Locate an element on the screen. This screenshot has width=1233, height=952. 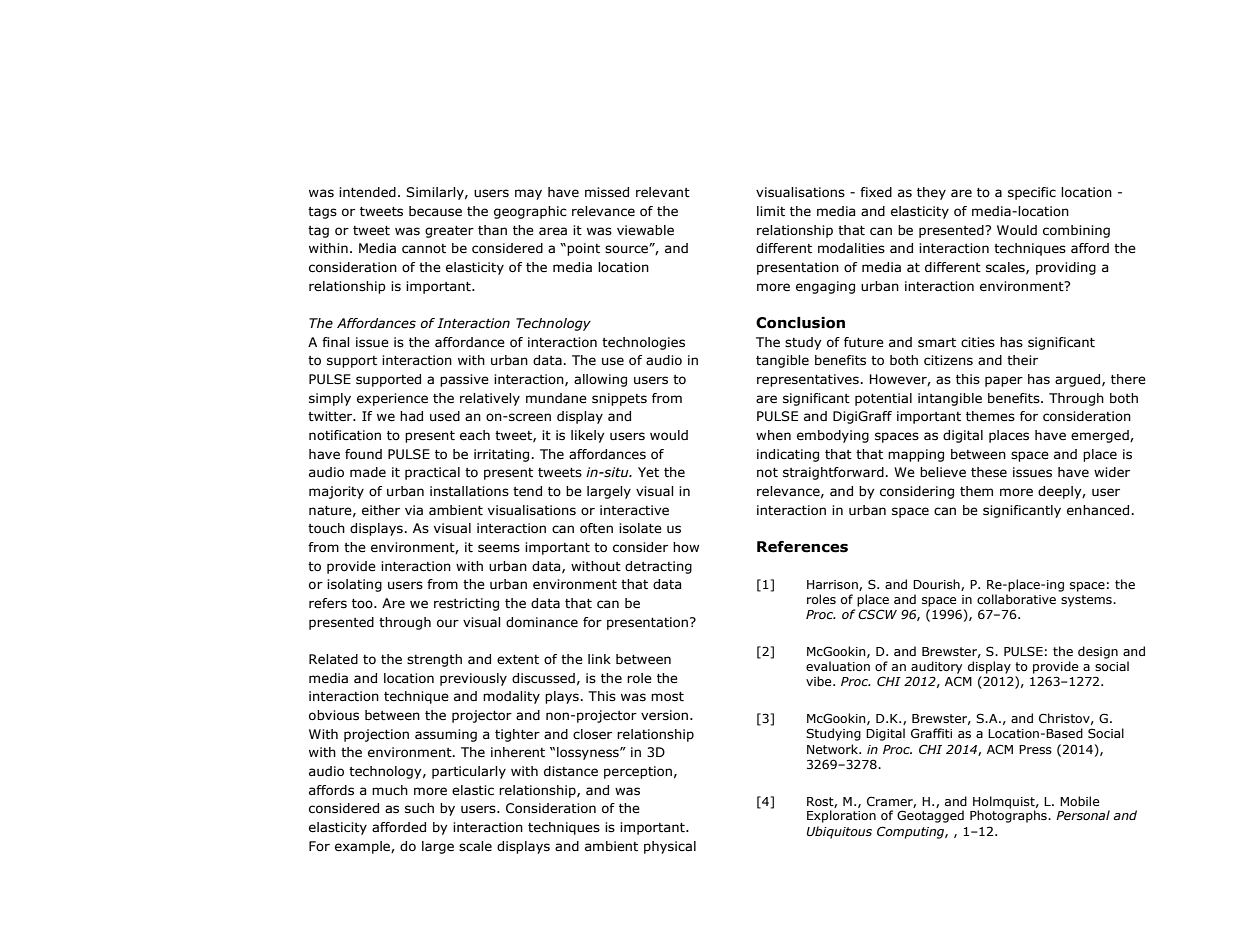
emerged is located at coordinates (1101, 436).
